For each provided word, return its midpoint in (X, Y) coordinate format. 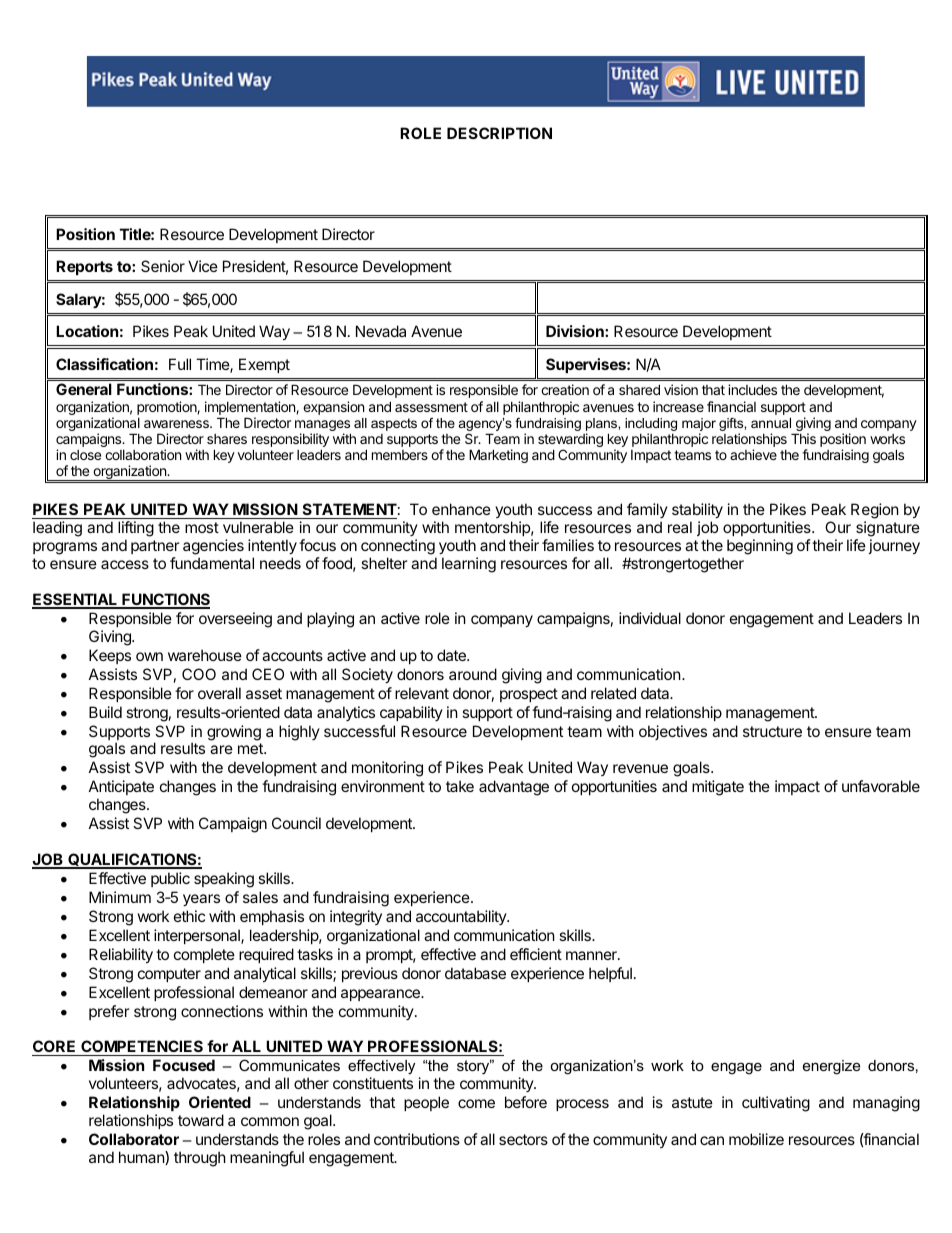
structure (772, 731)
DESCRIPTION (499, 133)
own (149, 656)
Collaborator (134, 1139)
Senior (163, 266)
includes (752, 389)
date (452, 655)
